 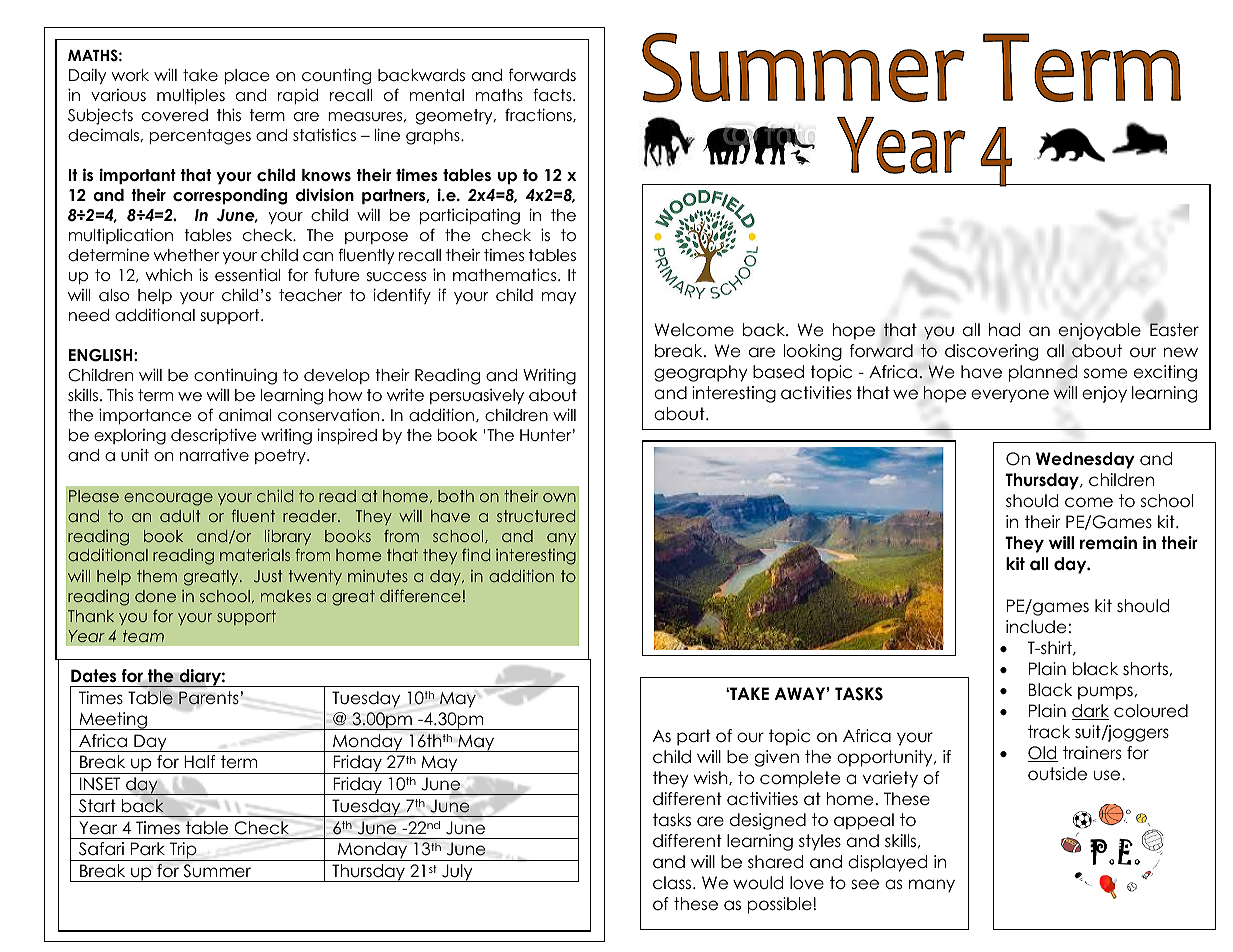 I want to click on planned, so click(x=1043, y=373).
